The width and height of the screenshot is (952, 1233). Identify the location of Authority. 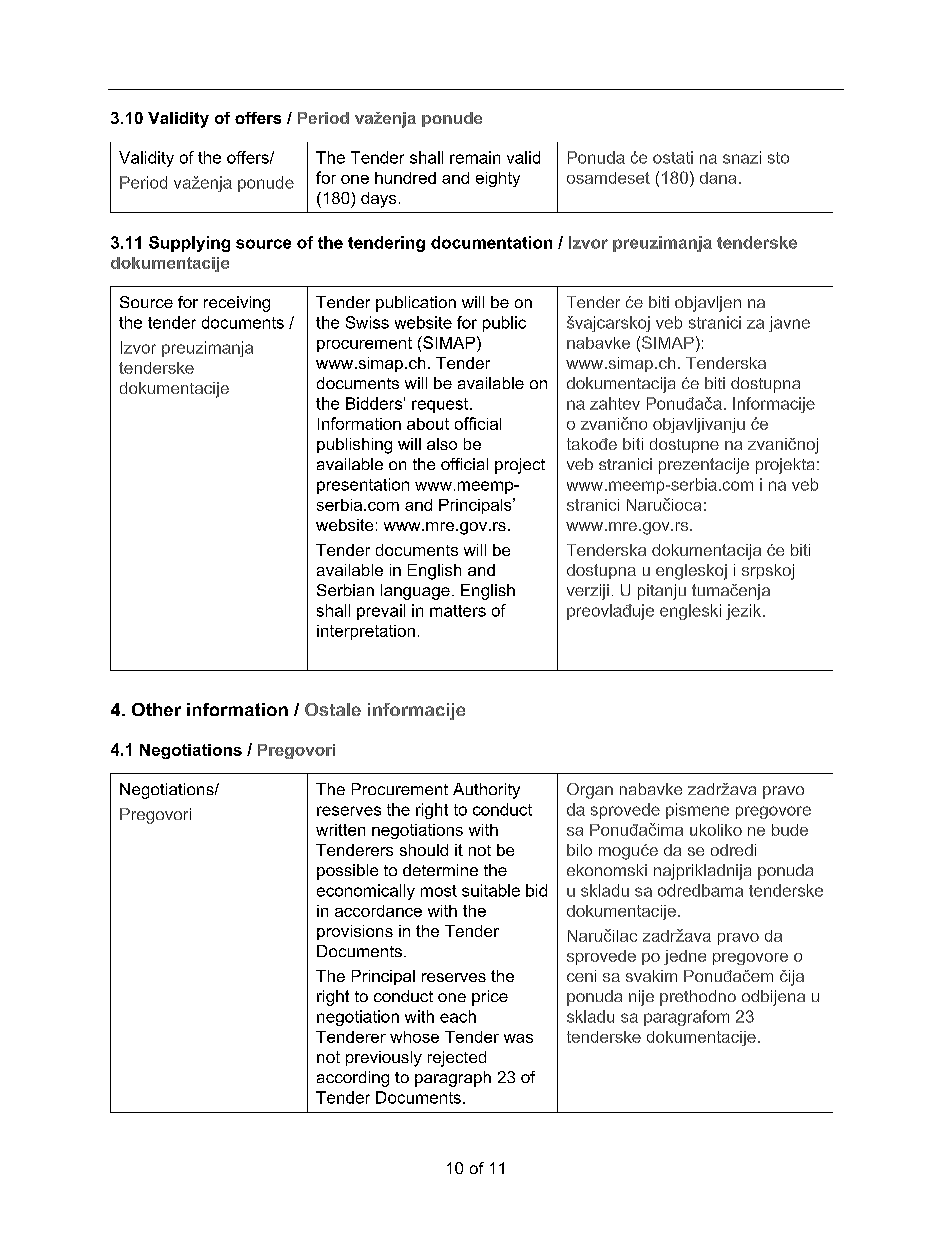
(486, 791).
